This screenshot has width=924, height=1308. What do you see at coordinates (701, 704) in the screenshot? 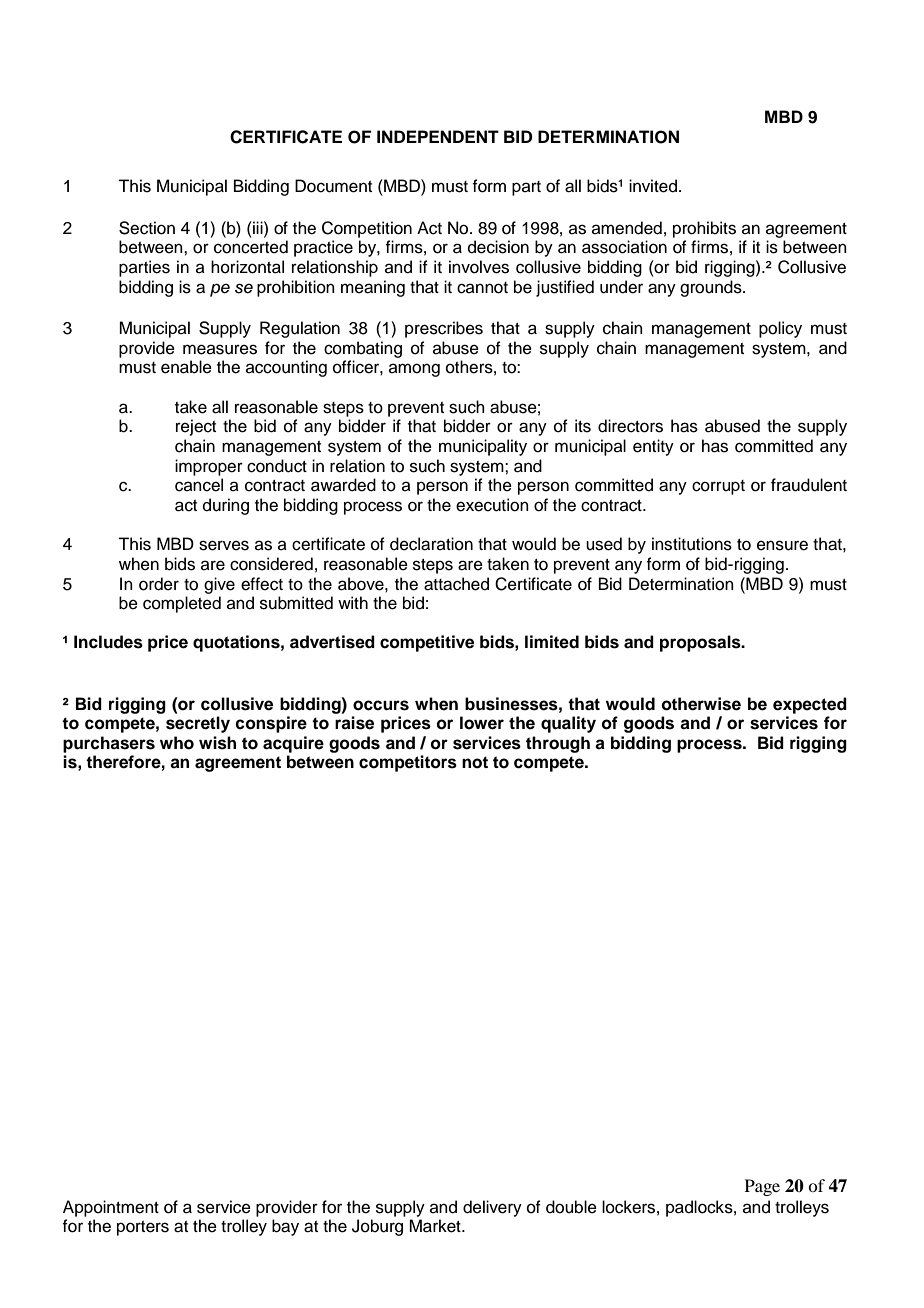
I see `otherwise` at bounding box center [701, 704].
